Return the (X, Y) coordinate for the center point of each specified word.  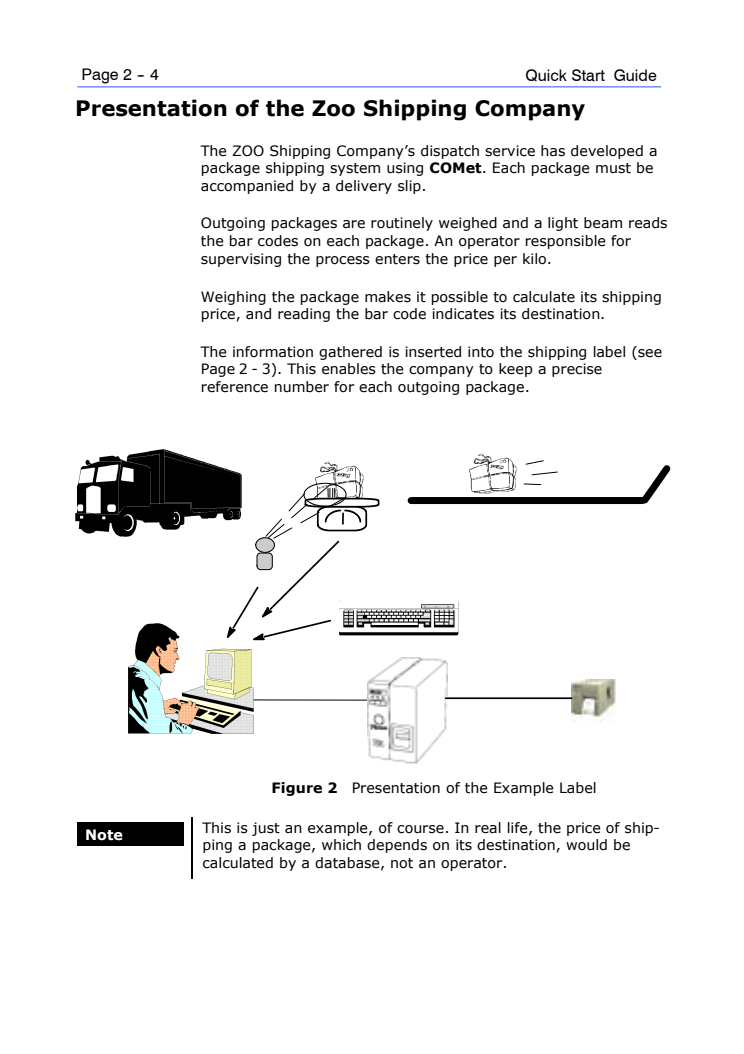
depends (397, 846)
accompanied (247, 187)
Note (104, 835)
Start (588, 75)
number (302, 387)
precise (577, 370)
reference (235, 387)
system (355, 169)
